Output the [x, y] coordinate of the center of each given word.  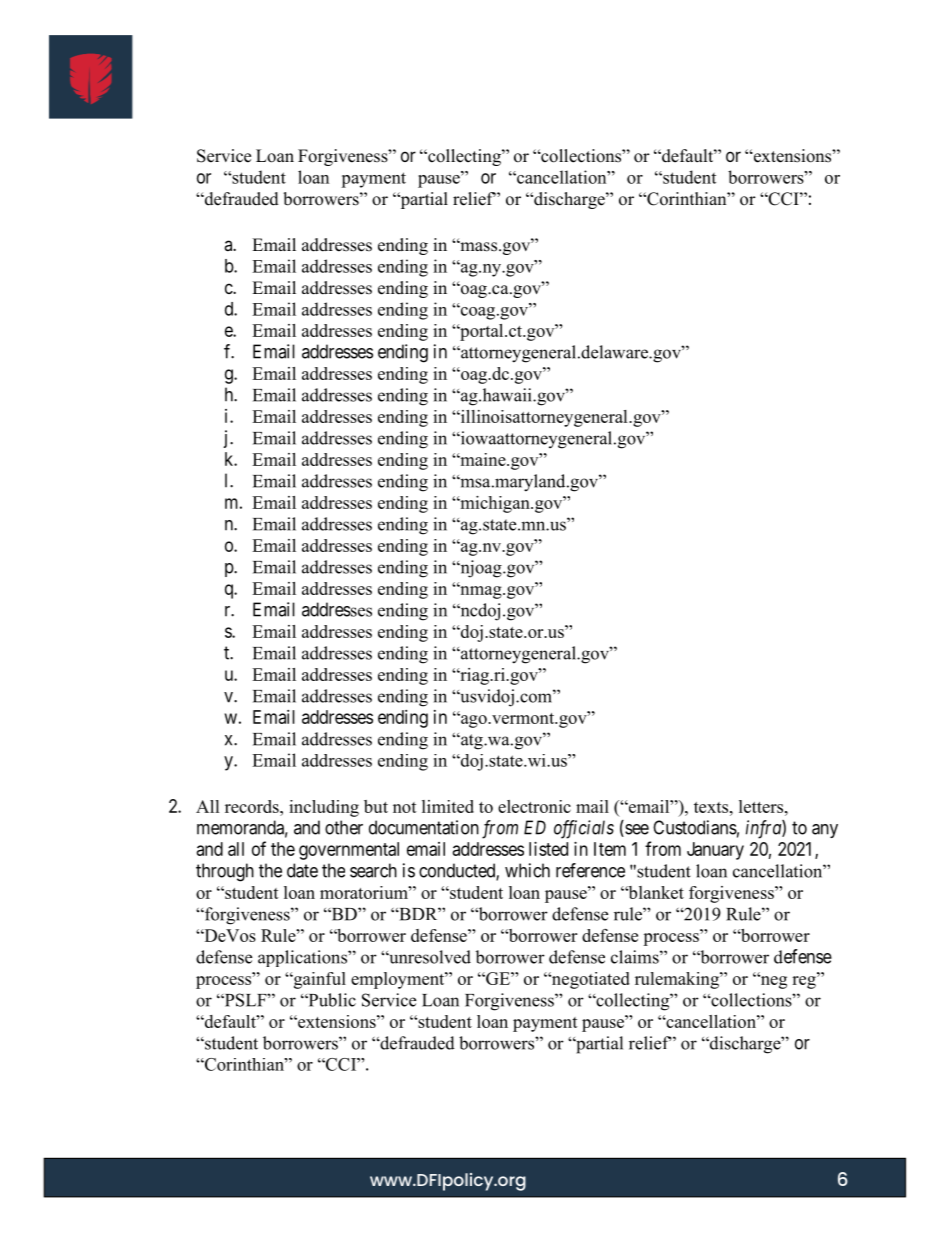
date [302, 870]
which [527, 870]
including [324, 808]
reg [805, 981]
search [373, 870]
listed [548, 849]
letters [762, 806]
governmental [349, 851]
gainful [318, 980]
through [225, 872]
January [715, 851]
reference [590, 870]
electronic [534, 806]
